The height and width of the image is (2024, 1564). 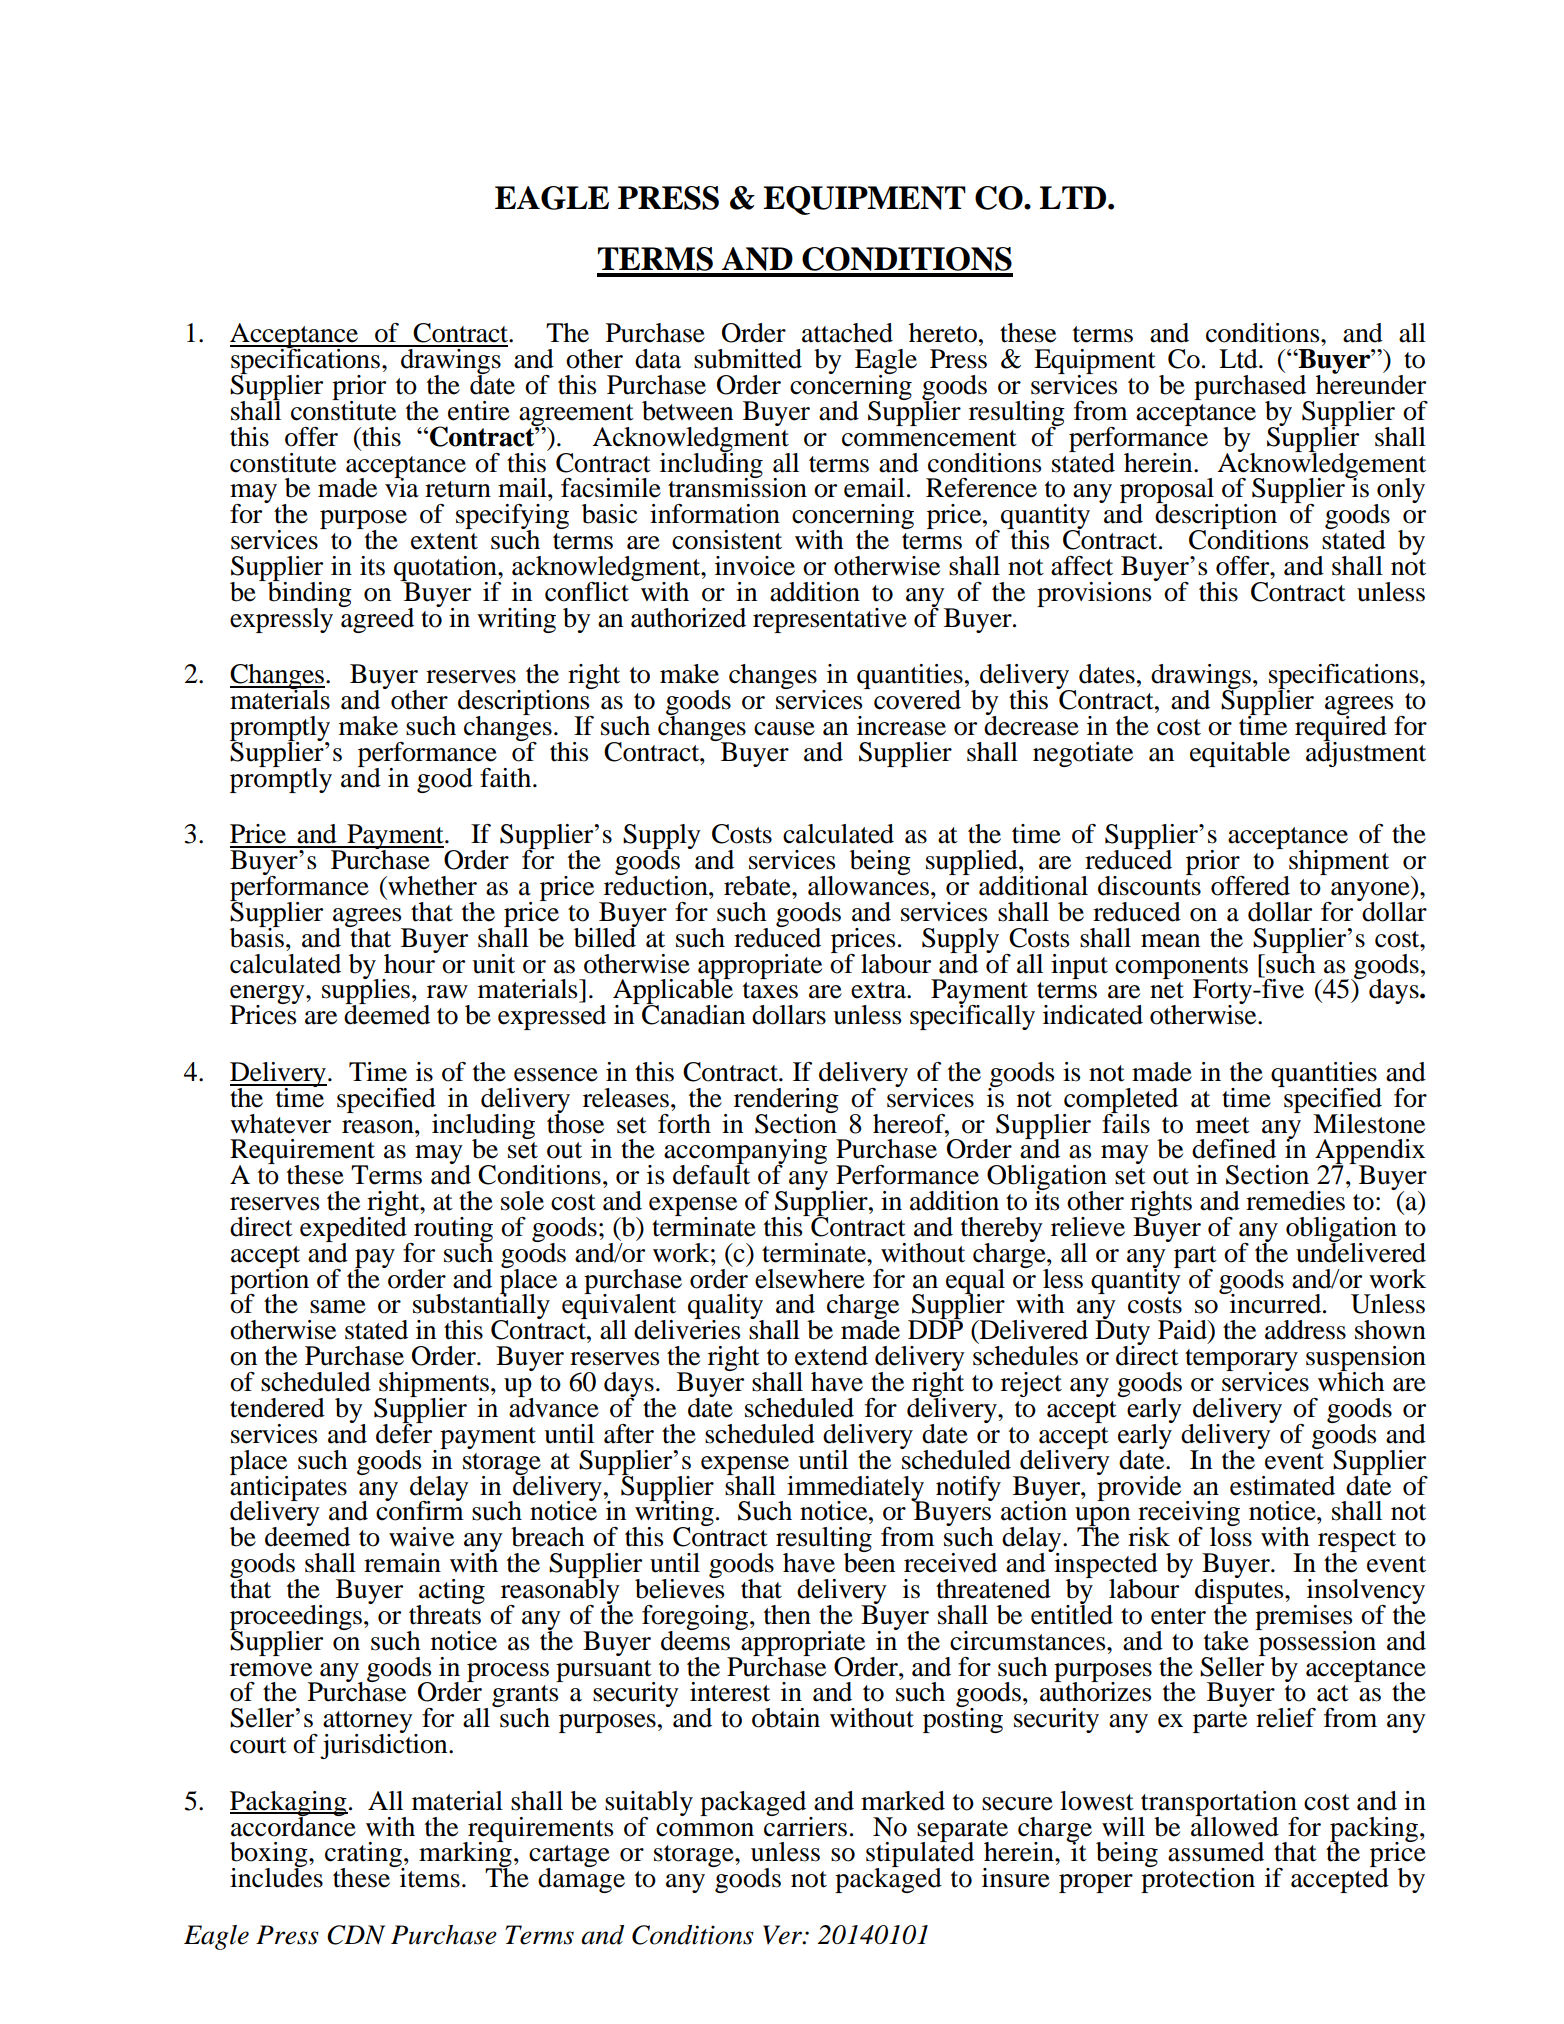 I want to click on Acknowledgement, so click(x=1321, y=465).
